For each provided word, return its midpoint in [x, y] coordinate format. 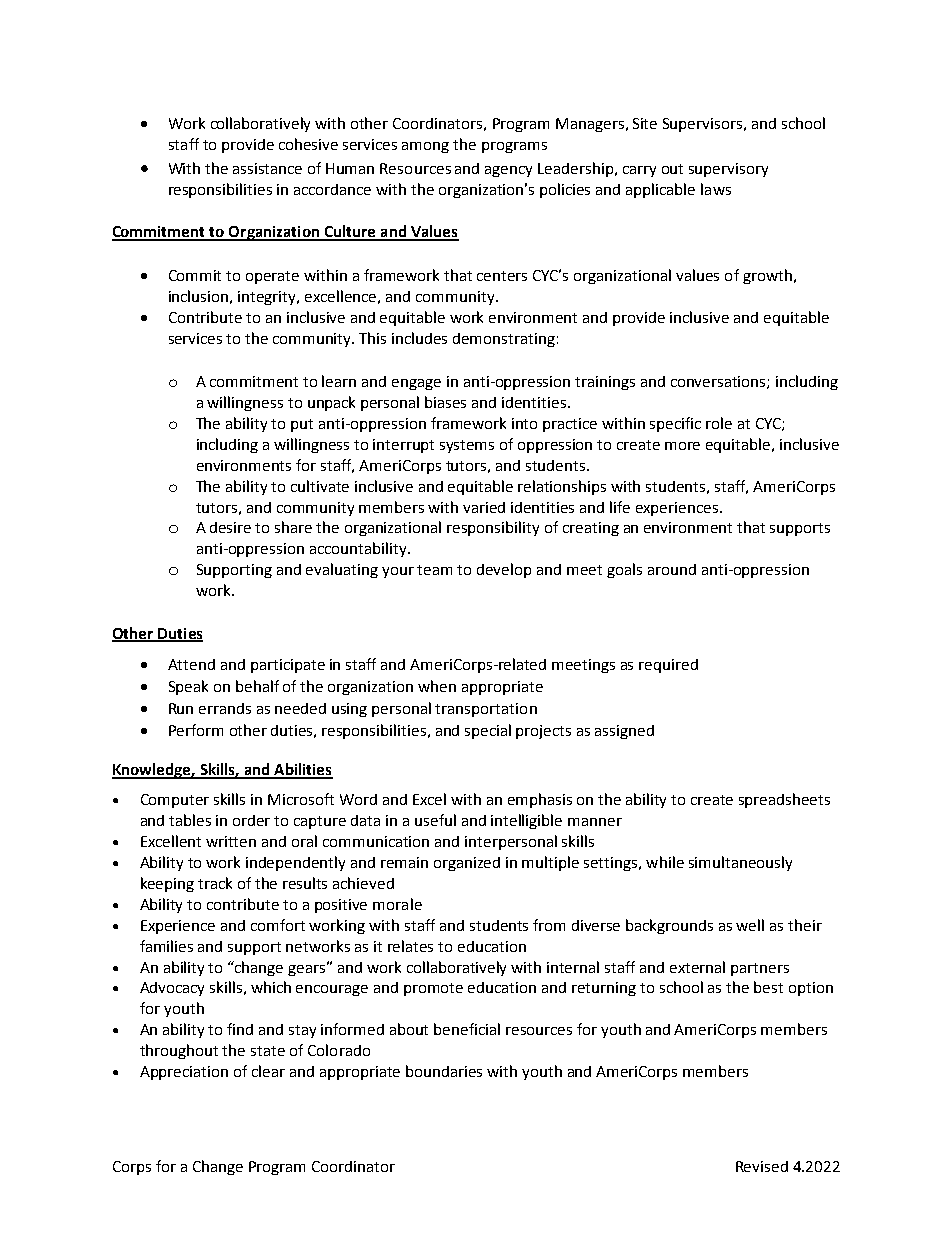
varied [484, 507]
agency [508, 171]
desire [230, 527]
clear [268, 1071]
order [251, 820]
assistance [267, 168]
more [682, 446]
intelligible [526, 821]
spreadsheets [784, 800]
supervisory [728, 170]
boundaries [444, 1071]
